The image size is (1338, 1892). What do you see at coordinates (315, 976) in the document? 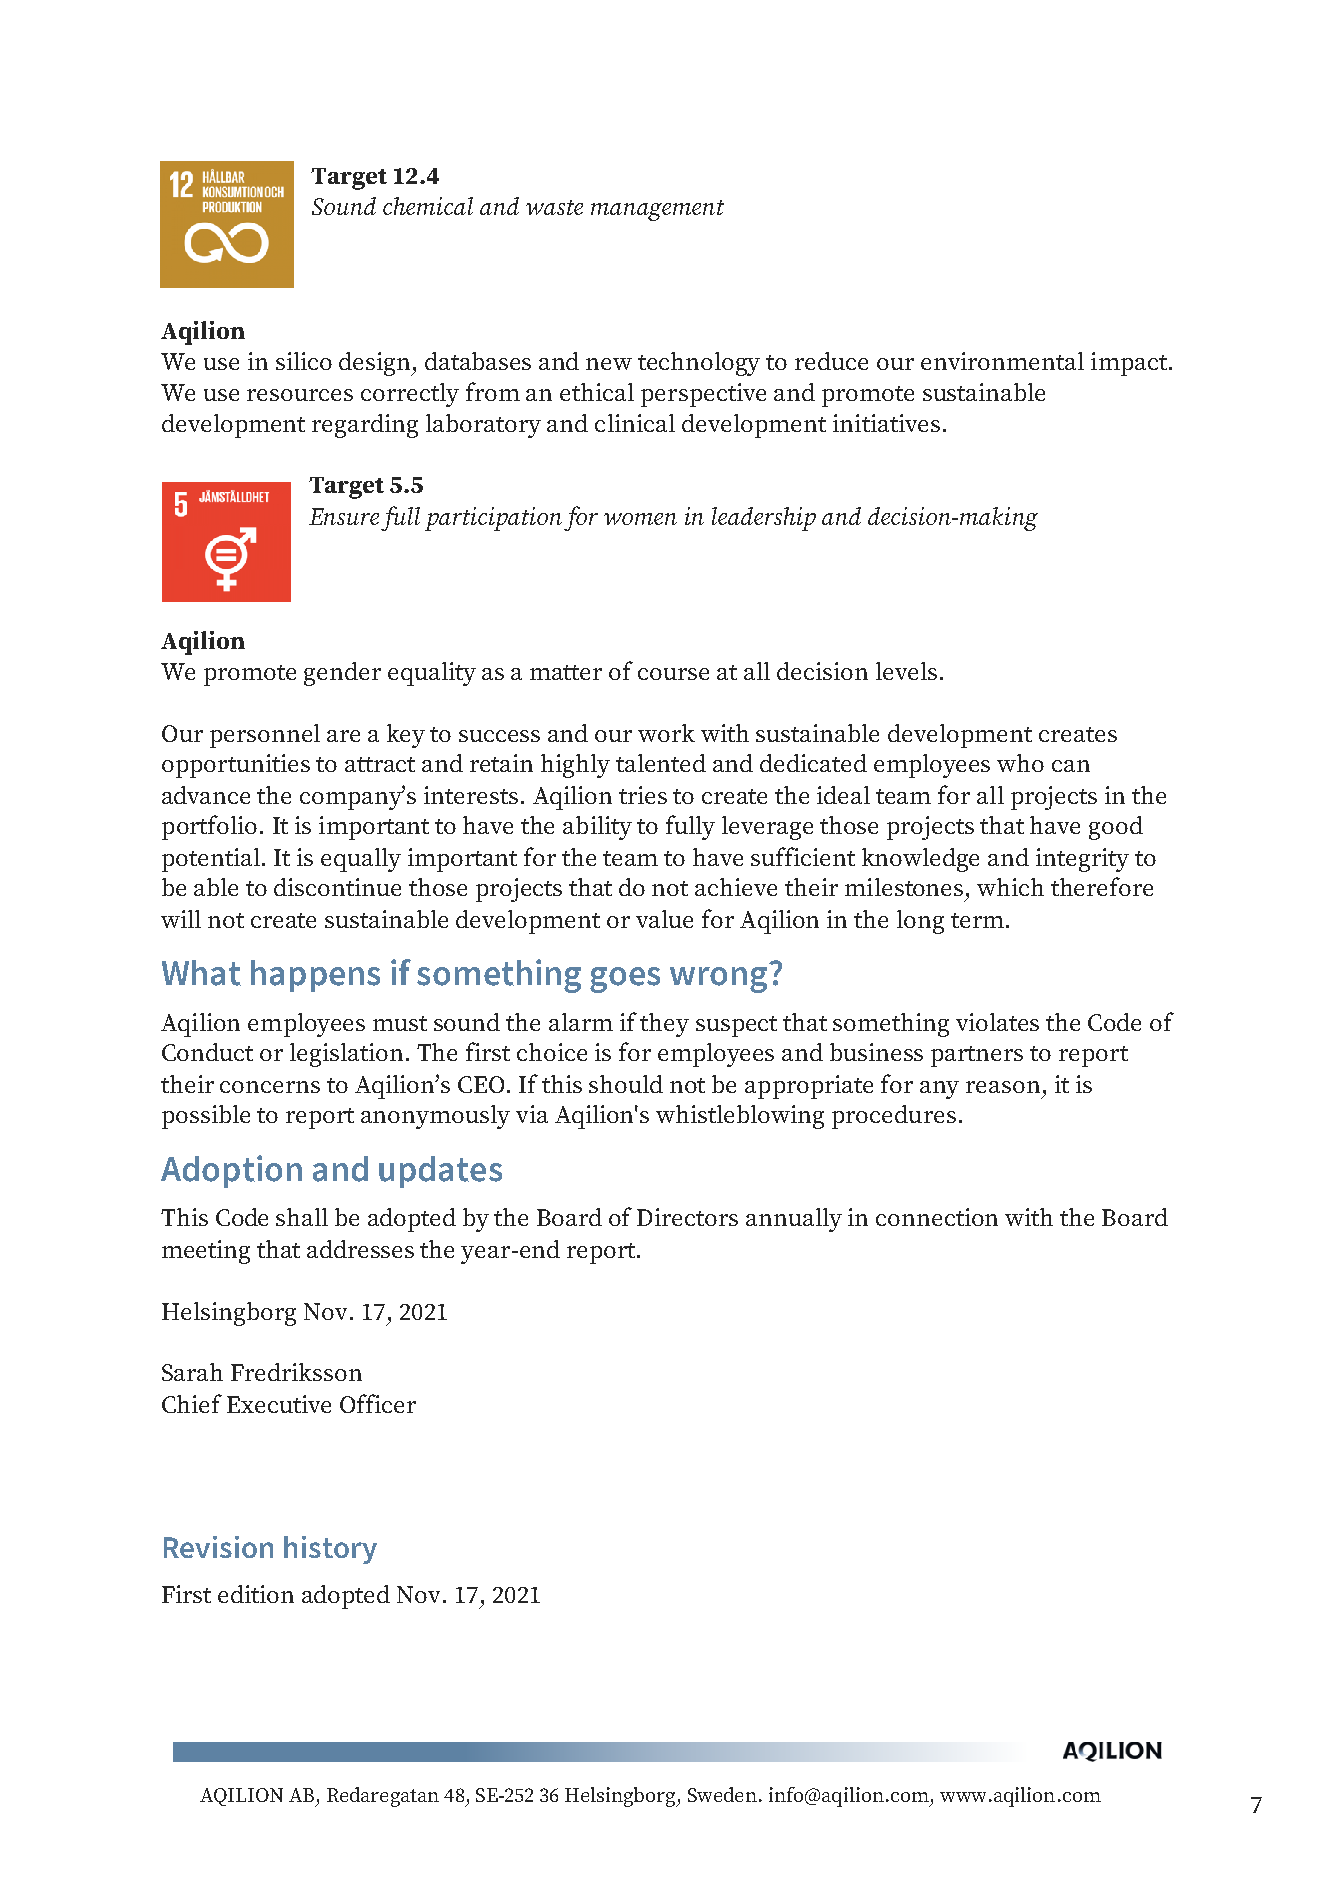
I see `happens` at bounding box center [315, 976].
